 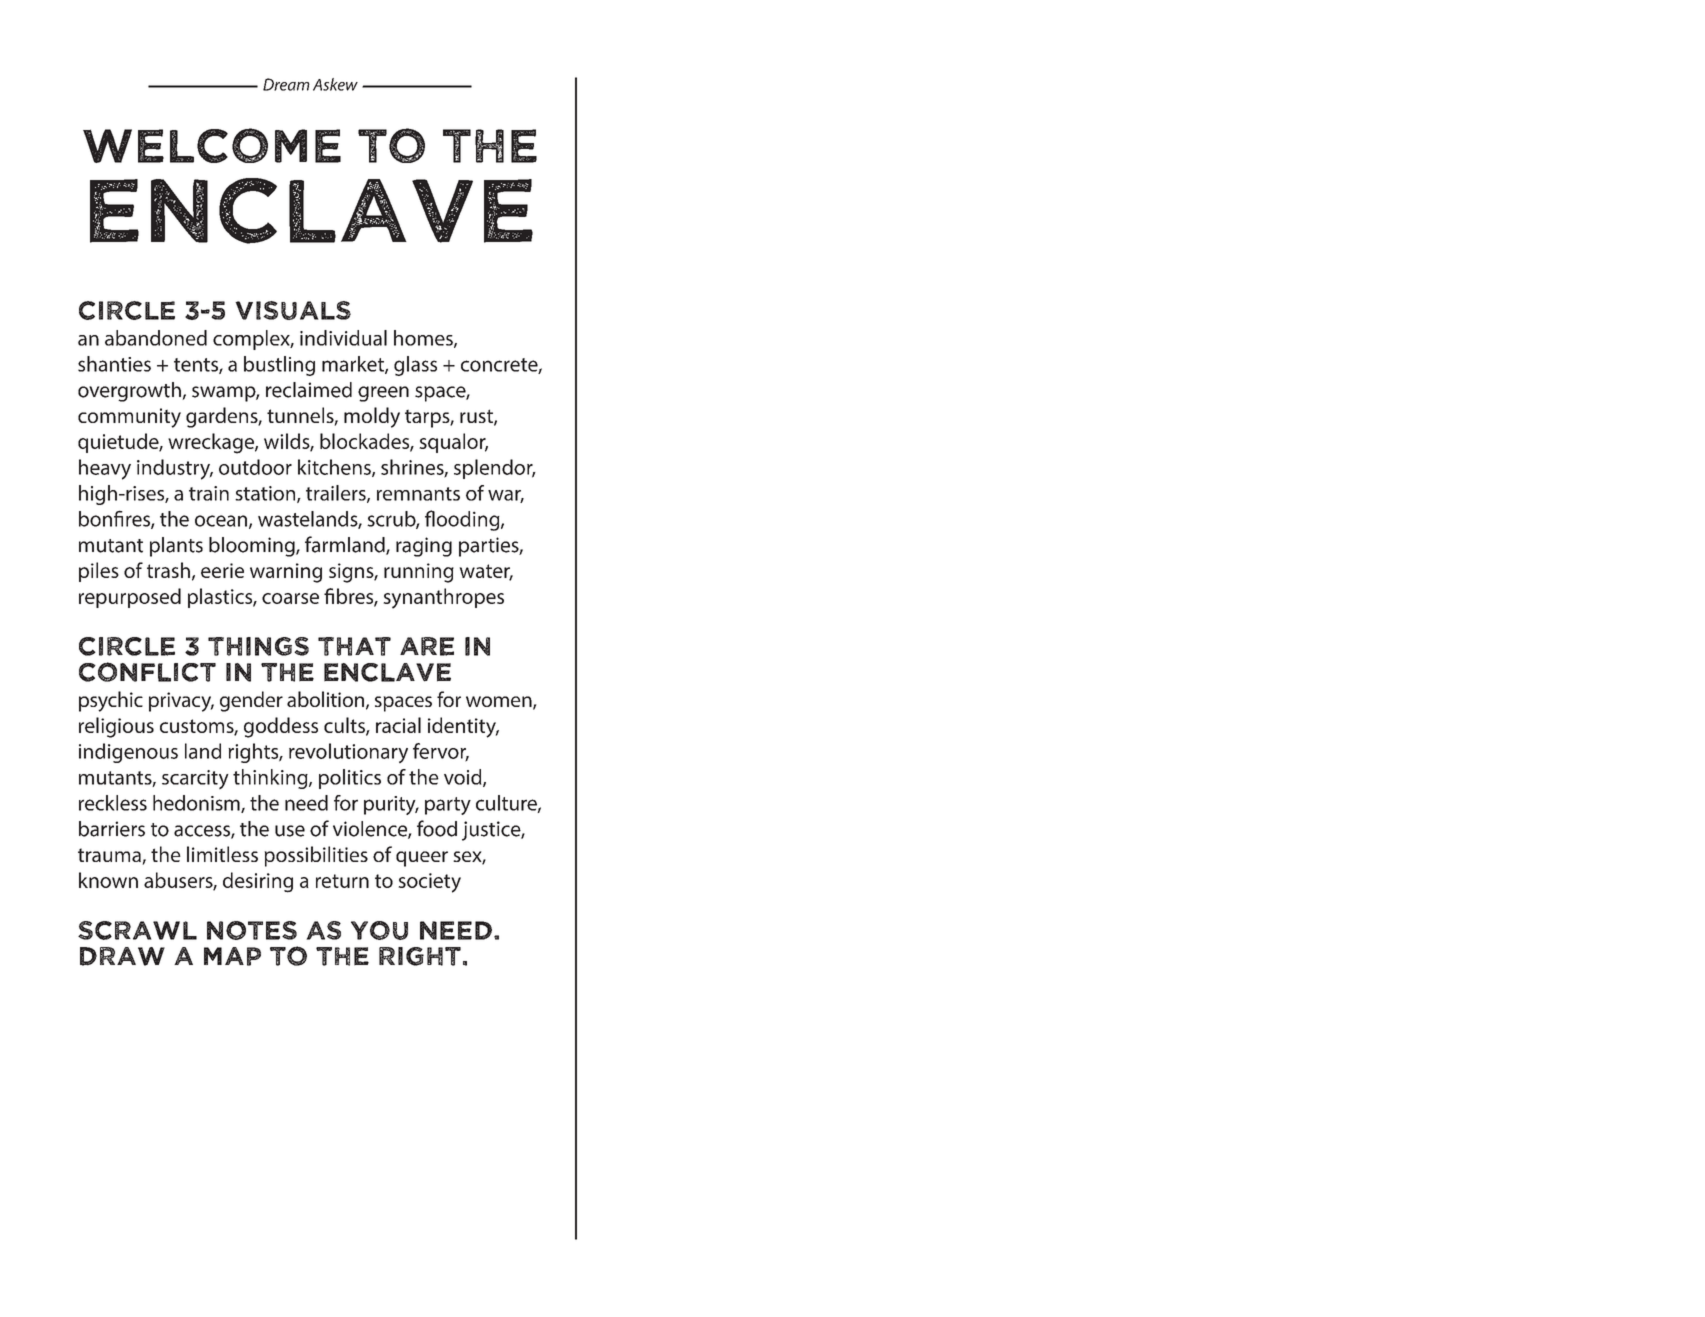 I want to click on conflict, so click(x=147, y=672).
